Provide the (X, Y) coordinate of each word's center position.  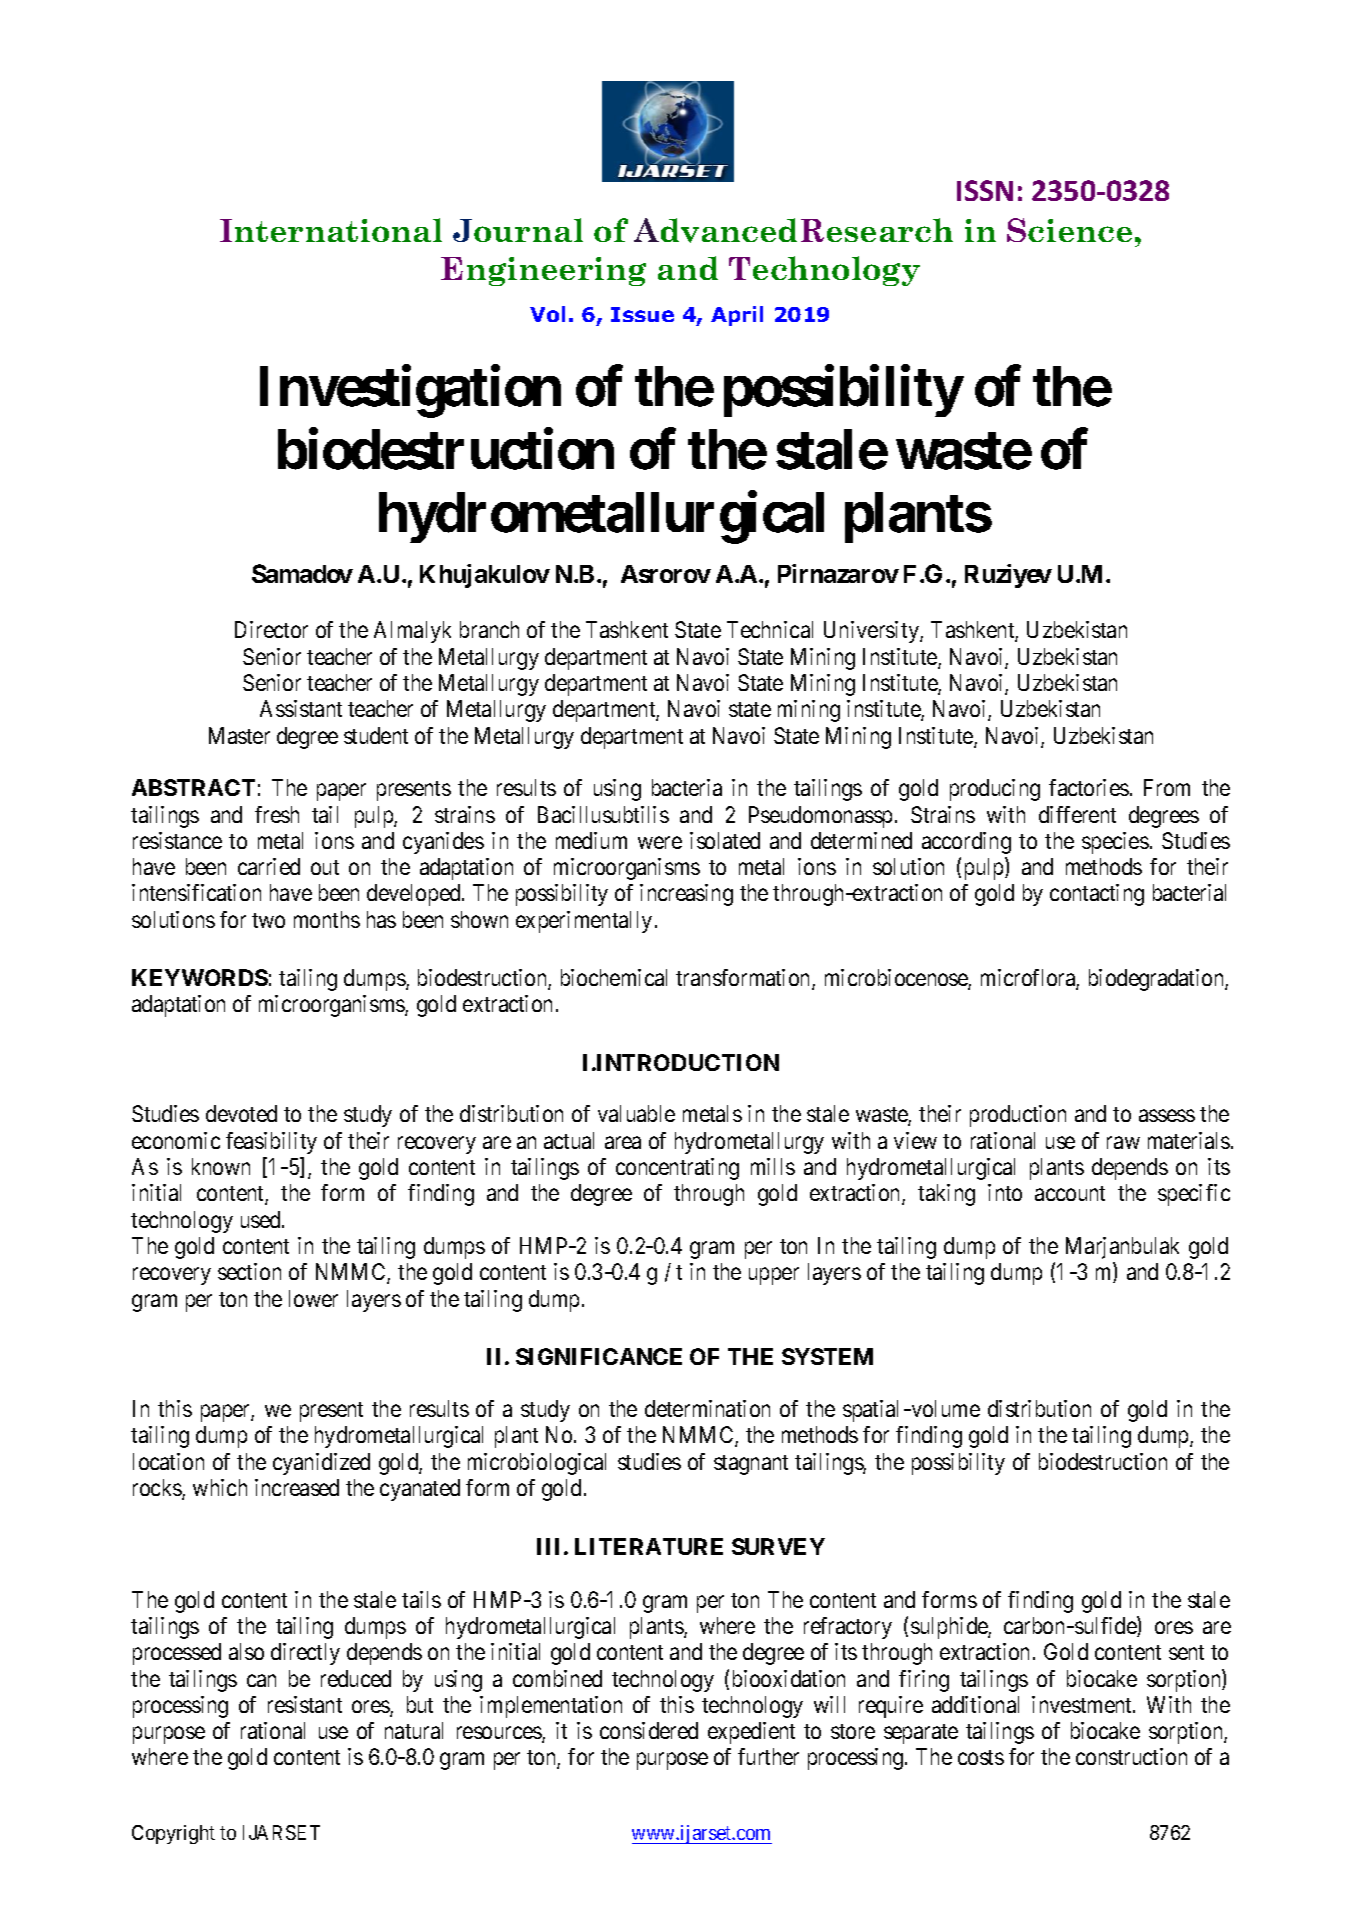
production (1018, 1116)
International (331, 230)
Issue (642, 314)
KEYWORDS (200, 977)
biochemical (614, 977)
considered (649, 1730)
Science (1069, 230)
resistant (305, 1704)
